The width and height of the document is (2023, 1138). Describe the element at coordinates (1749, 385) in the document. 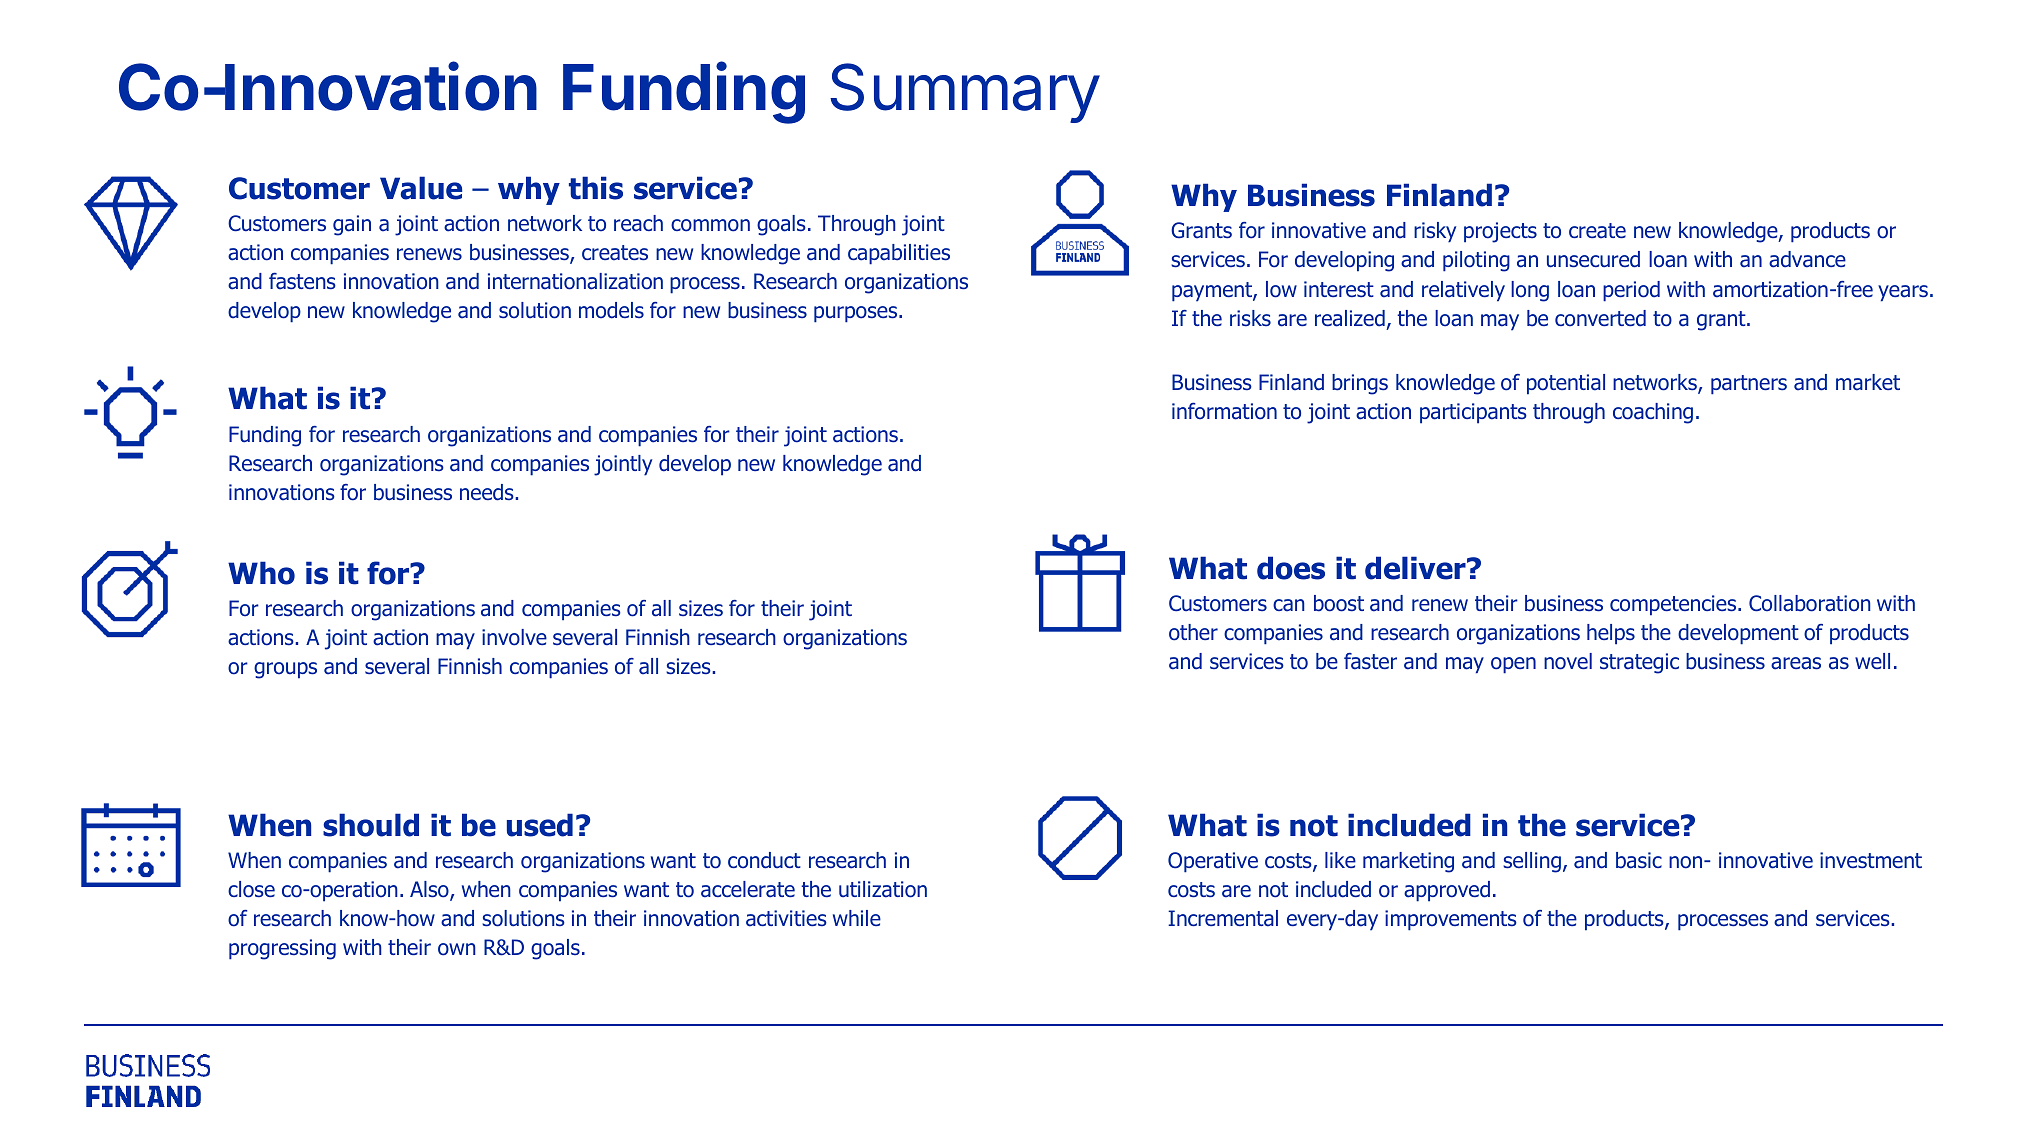

I see `partners` at that location.
